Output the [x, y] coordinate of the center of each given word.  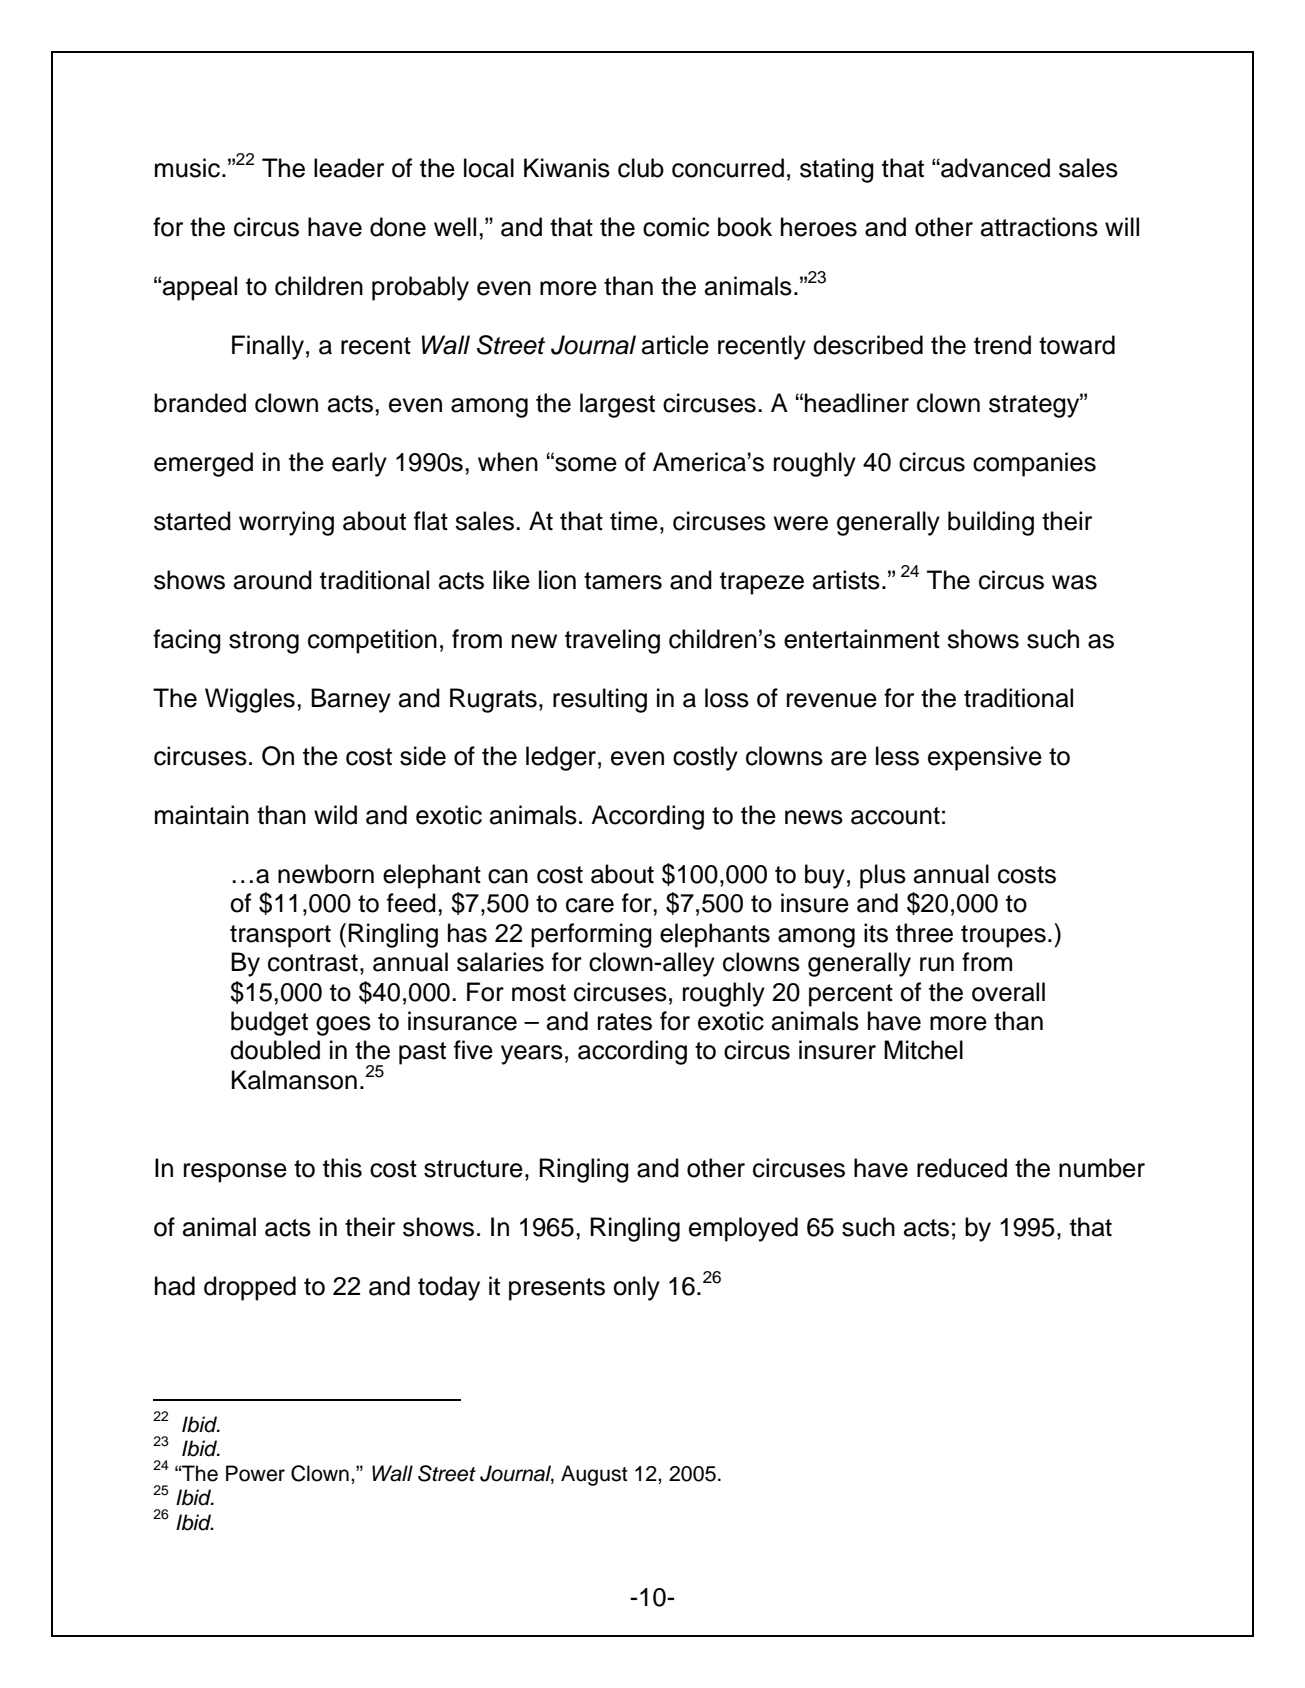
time [634, 521]
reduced [962, 1168]
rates [625, 1022]
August [594, 1475]
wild [335, 815]
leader [349, 168]
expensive [985, 758]
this [342, 1168]
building [991, 523]
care [590, 905]
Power [255, 1473]
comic [676, 227]
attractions [1039, 227]
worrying [286, 523]
